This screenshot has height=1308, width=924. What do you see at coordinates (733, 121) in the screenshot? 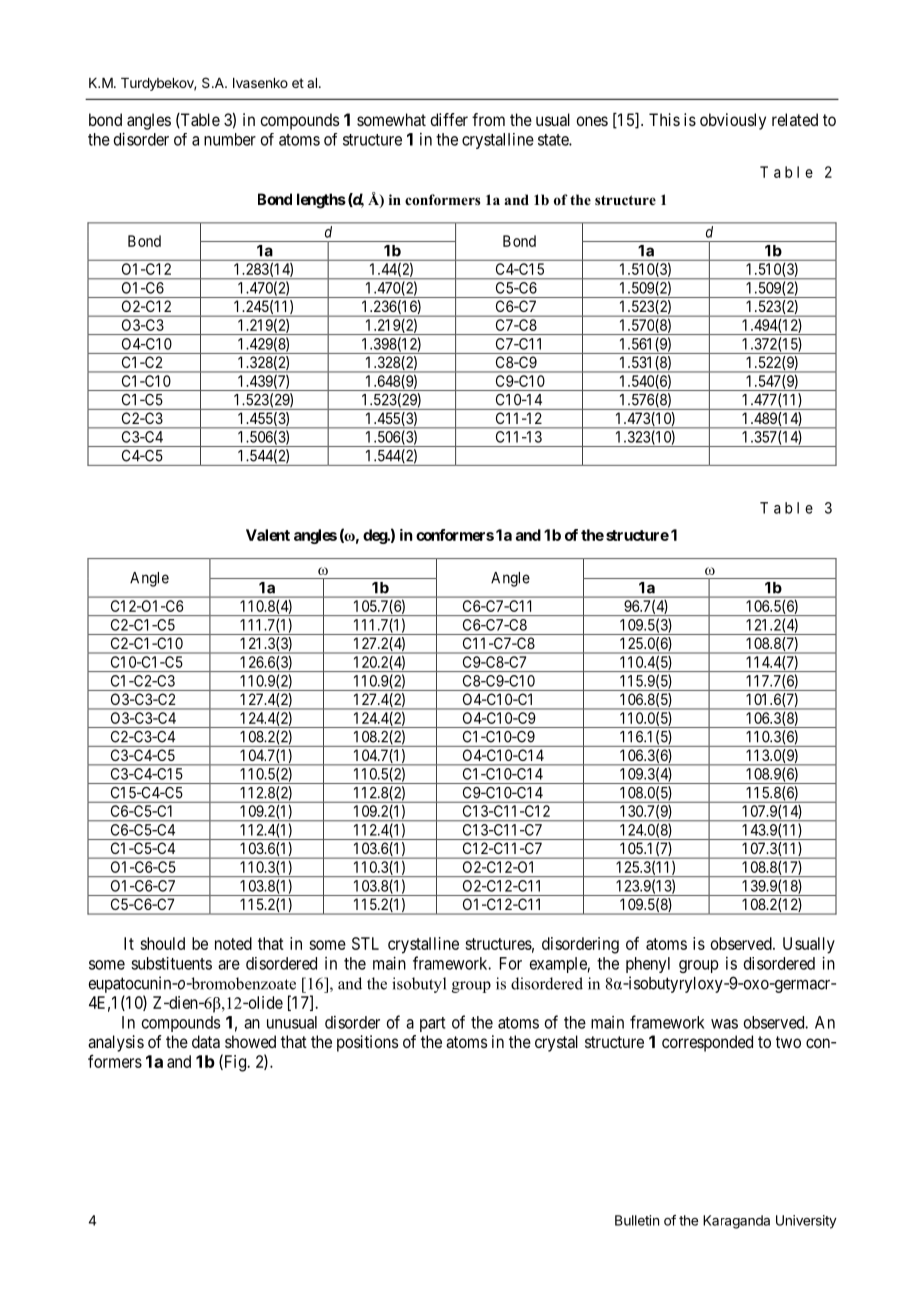
I see `obviously` at bounding box center [733, 121].
